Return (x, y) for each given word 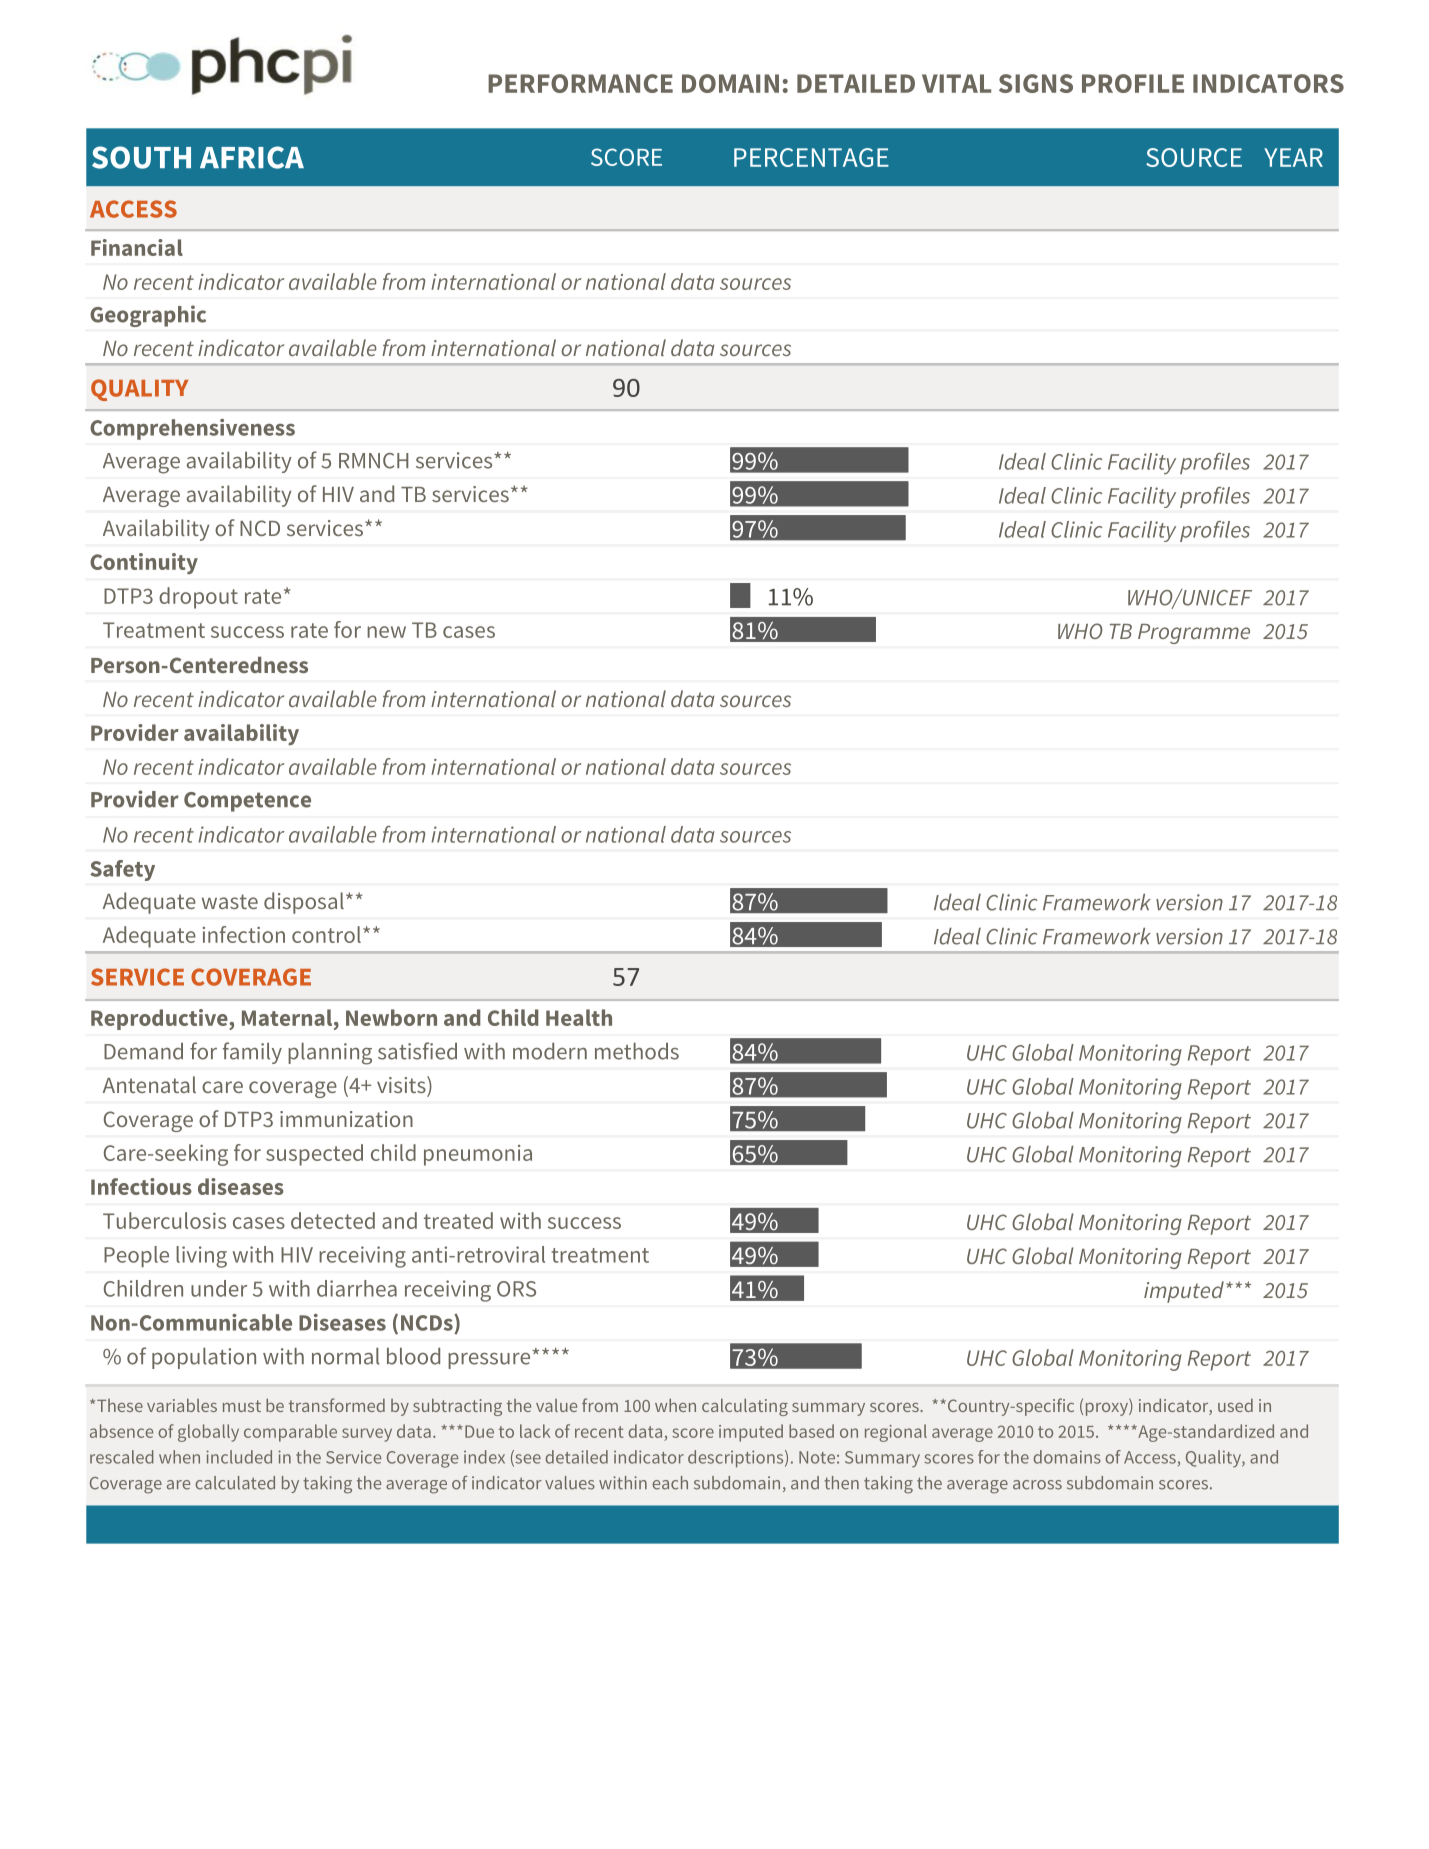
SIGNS (1036, 83)
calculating (745, 1407)
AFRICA (252, 157)
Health (579, 1017)
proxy (1108, 1409)
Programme (1194, 634)
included (239, 1457)
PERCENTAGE (811, 157)
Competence (247, 802)
